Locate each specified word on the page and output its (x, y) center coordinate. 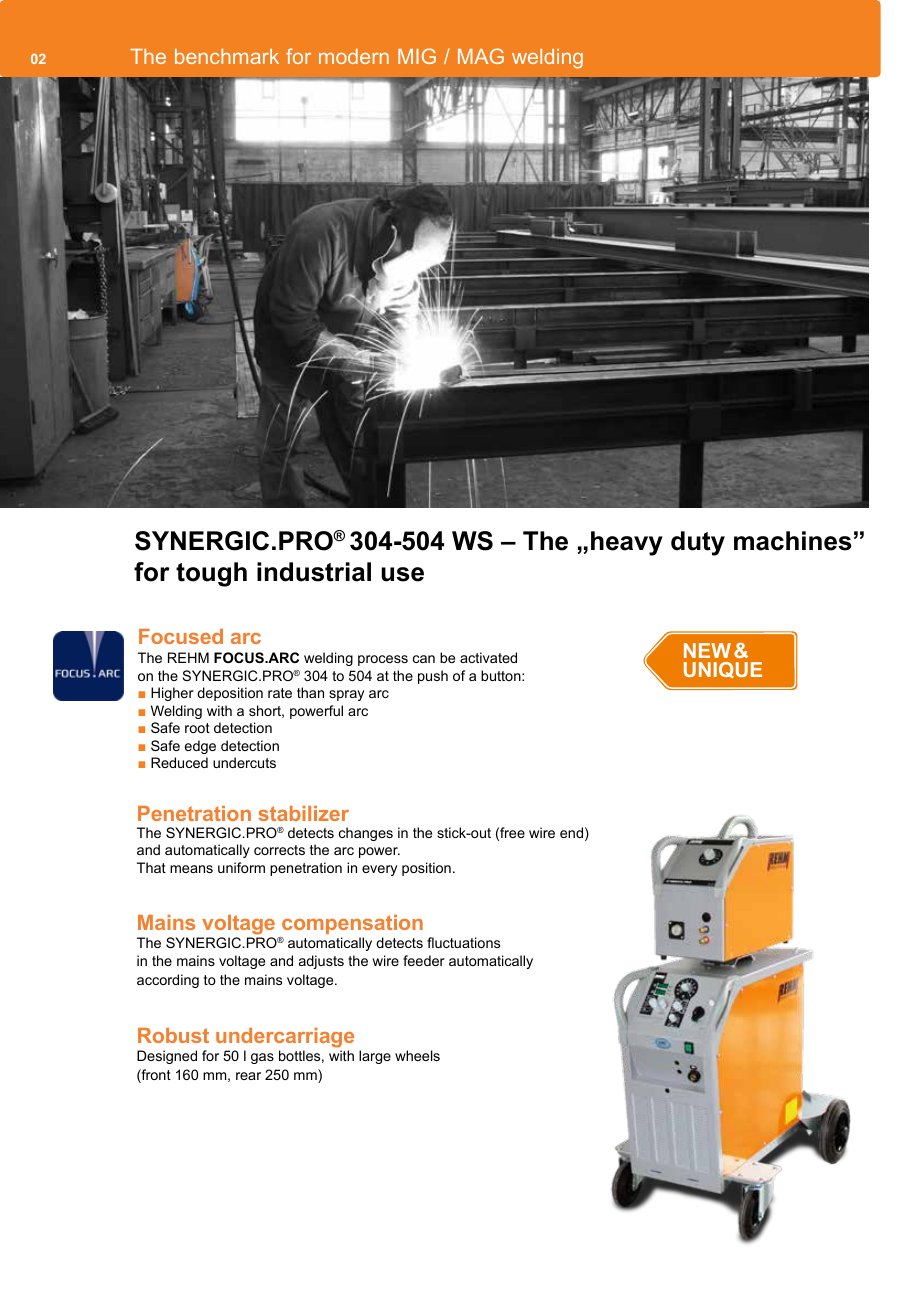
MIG (417, 56)
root (197, 728)
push (433, 677)
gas (262, 1058)
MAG (481, 56)
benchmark (227, 56)
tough (211, 574)
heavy (627, 543)
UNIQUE (723, 670)
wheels (417, 1055)
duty (698, 543)
